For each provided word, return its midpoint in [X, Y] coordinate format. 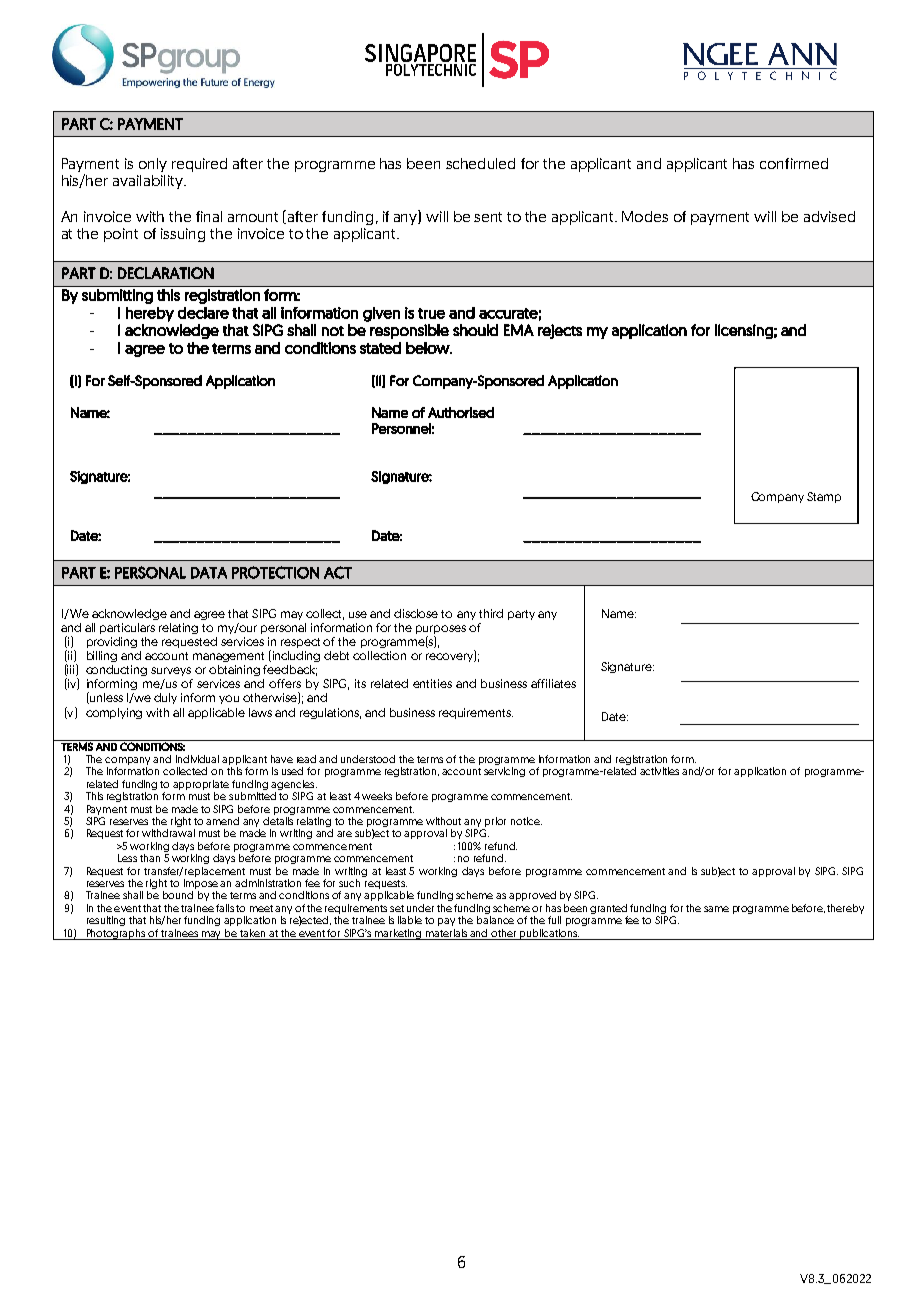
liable [410, 920]
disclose [416, 613]
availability [149, 182]
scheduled [480, 163]
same [716, 909]
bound [178, 895]
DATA [209, 573]
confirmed [794, 163]
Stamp [824, 497]
